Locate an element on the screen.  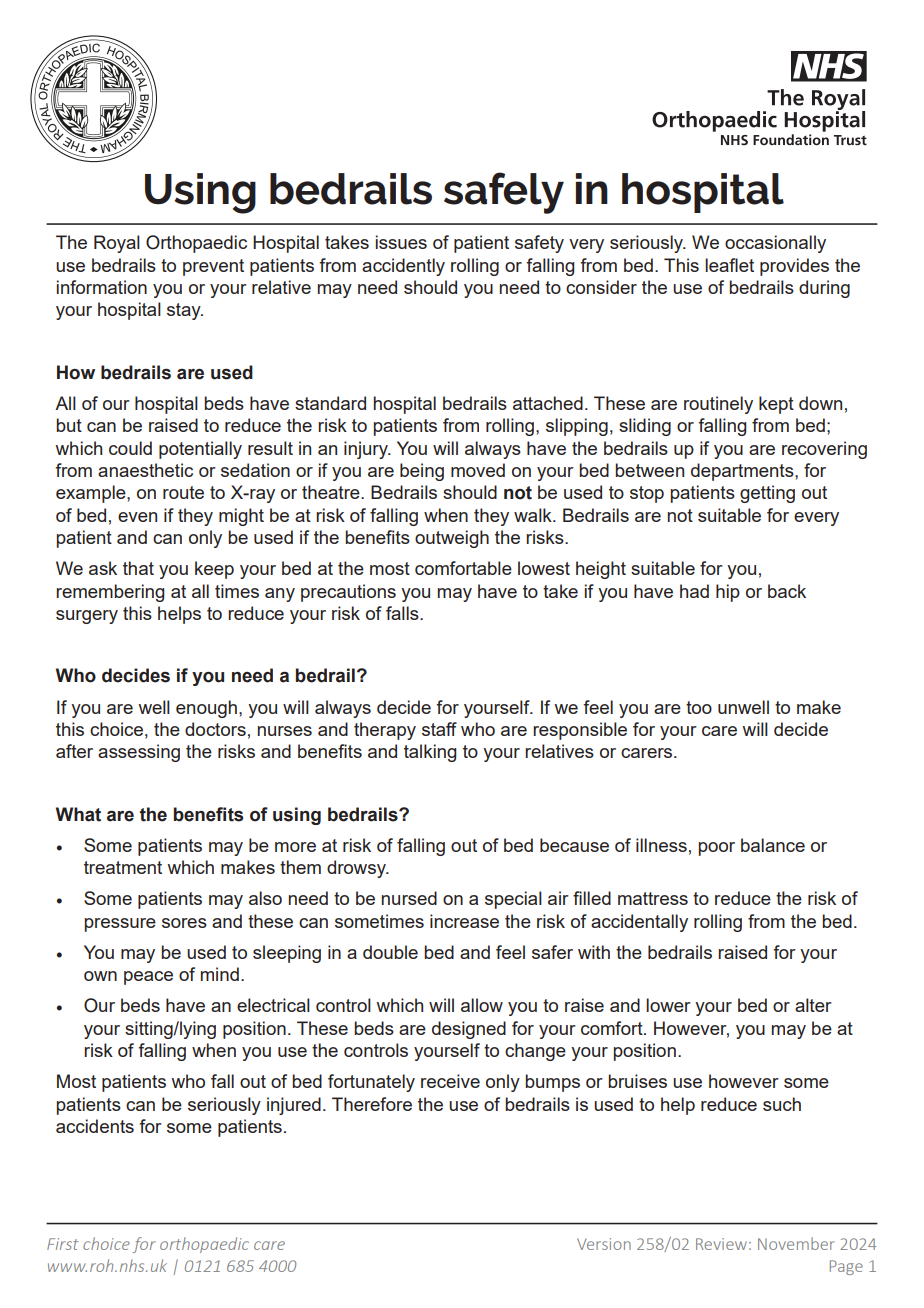
issues is located at coordinates (401, 242).
